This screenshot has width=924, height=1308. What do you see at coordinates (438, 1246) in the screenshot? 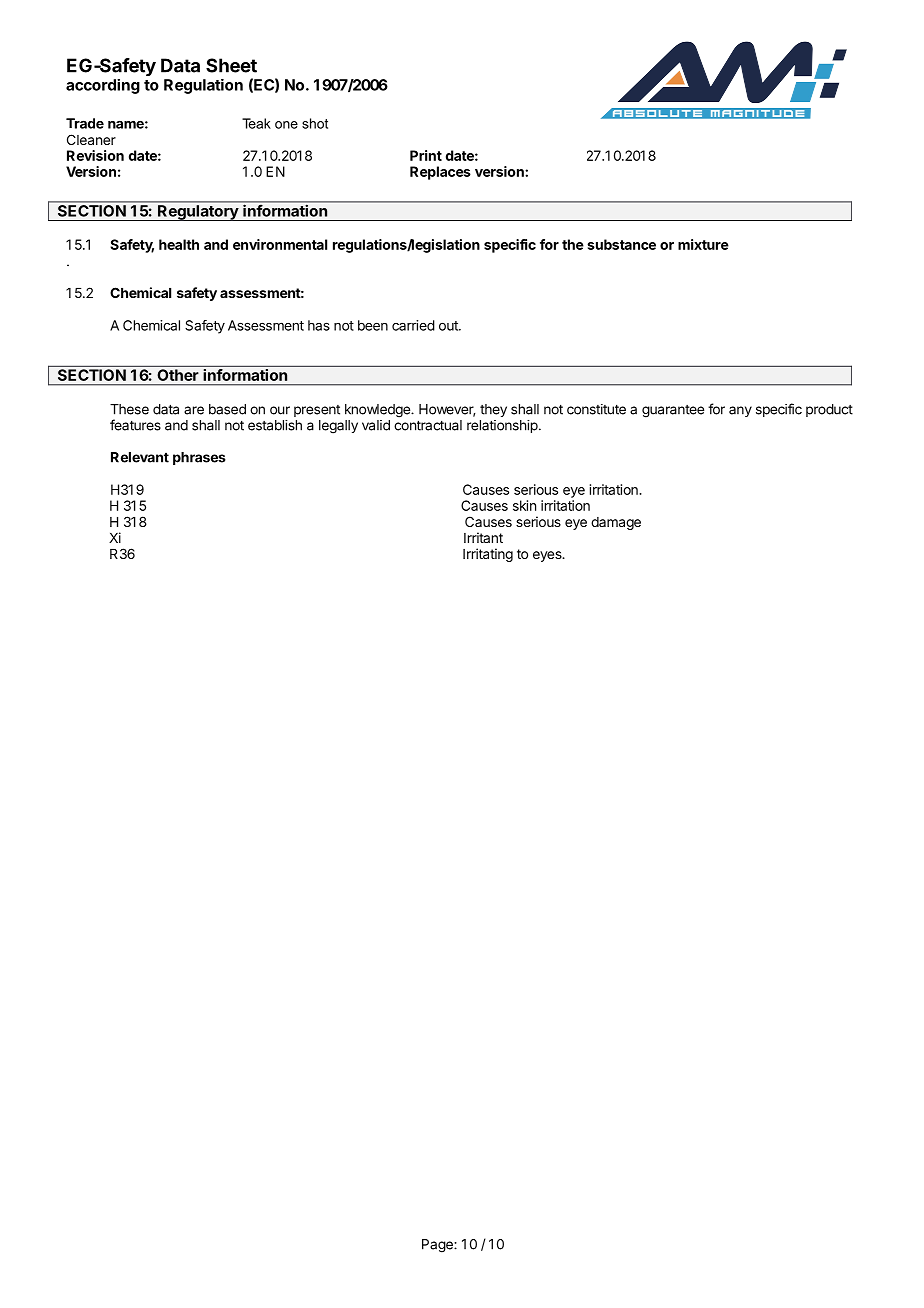
I see `Page` at bounding box center [438, 1246].
